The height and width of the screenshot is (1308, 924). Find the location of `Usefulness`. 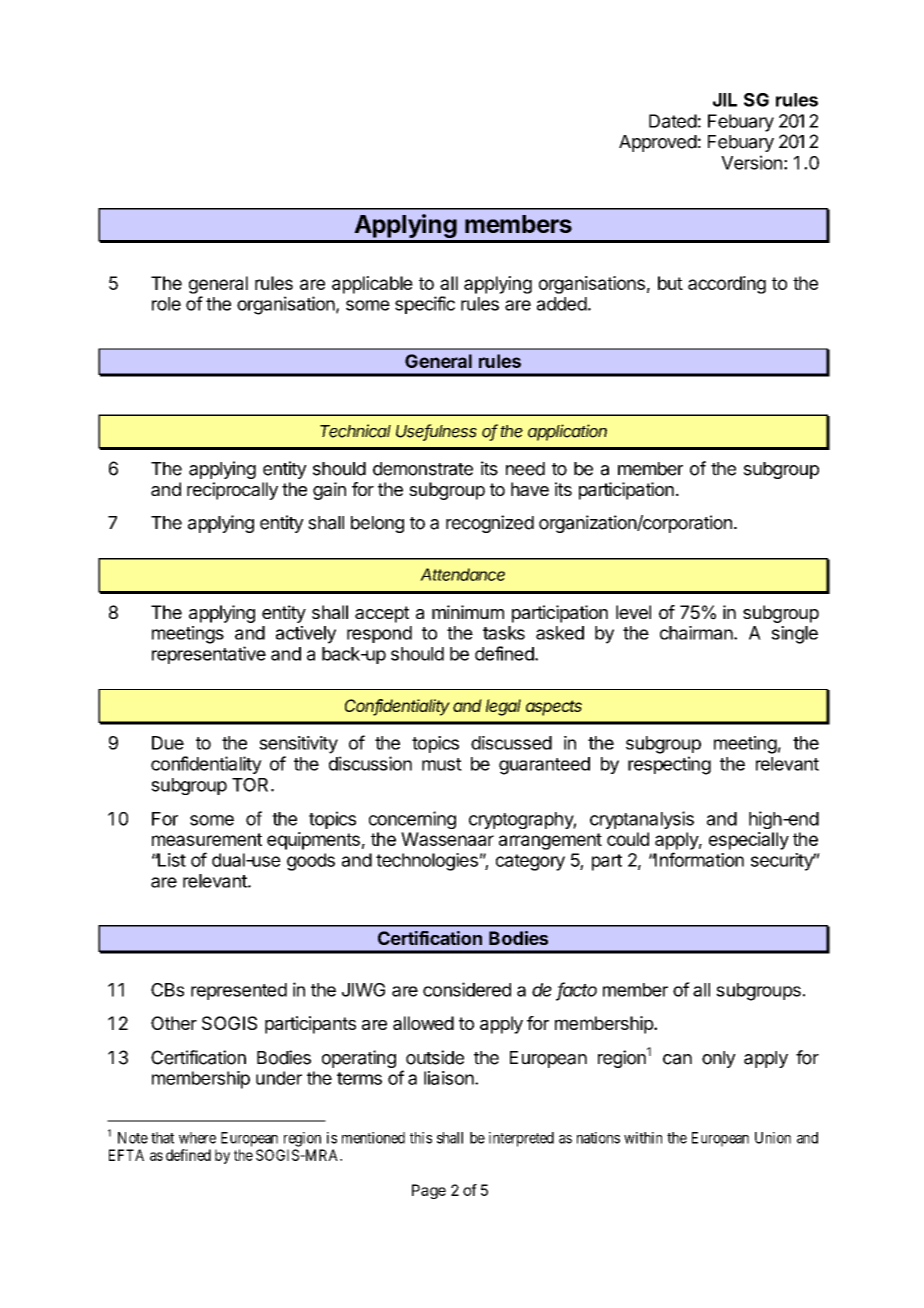

Usefulness is located at coordinates (436, 432).
